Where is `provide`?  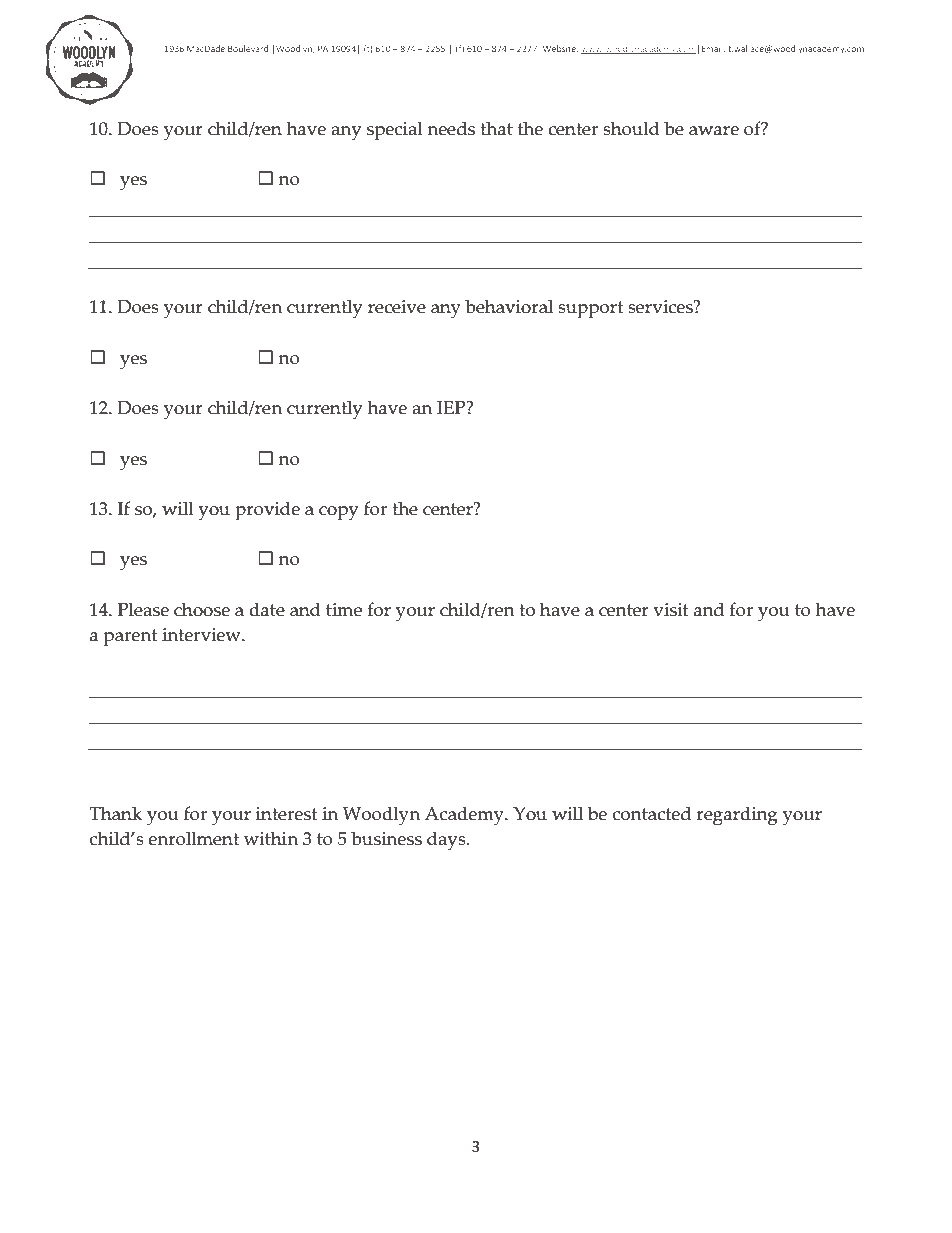 provide is located at coordinates (267, 511).
